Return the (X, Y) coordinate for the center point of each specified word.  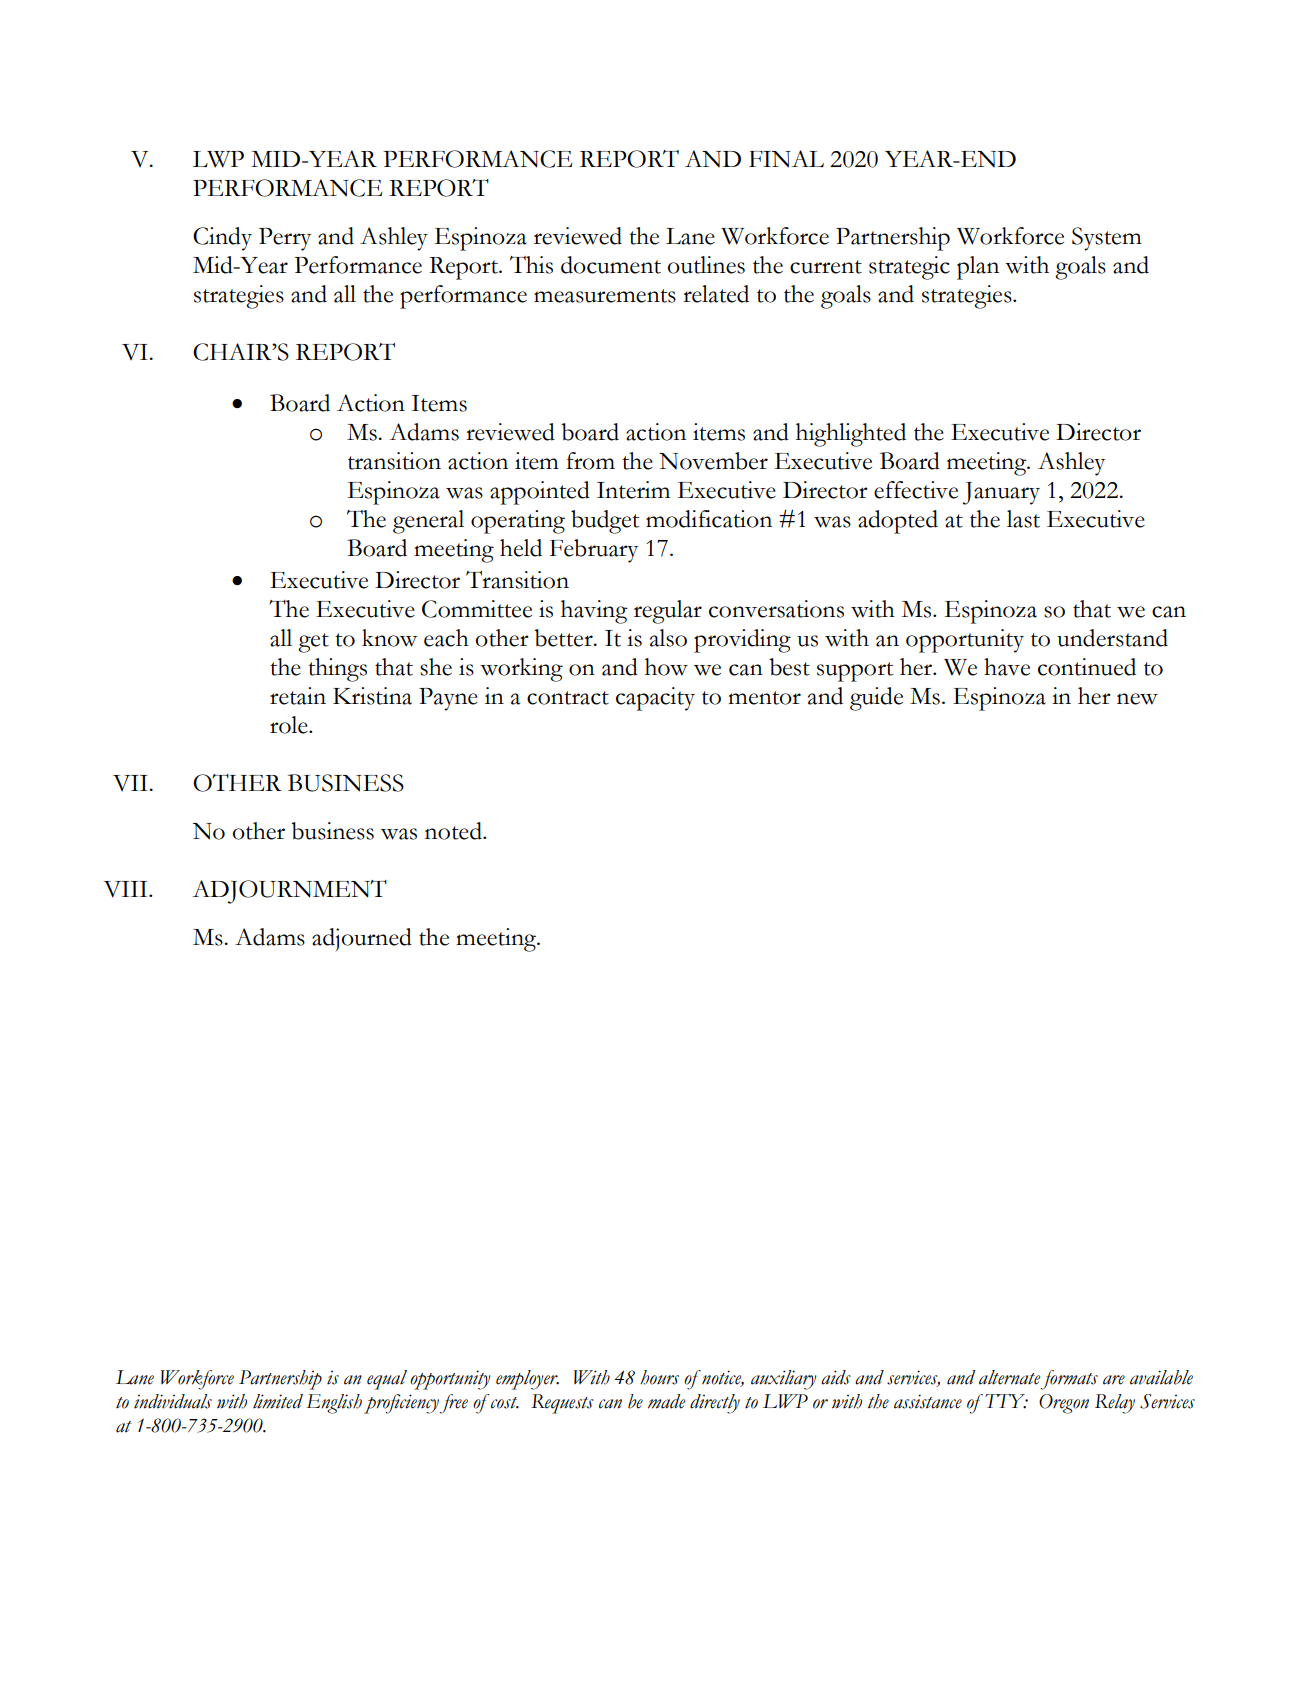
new (1137, 699)
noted (454, 831)
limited (278, 1401)
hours (659, 1377)
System (1107, 239)
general (428, 522)
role (290, 725)
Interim (633, 490)
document (611, 265)
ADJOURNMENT (289, 892)
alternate (1009, 1377)
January (1001, 493)
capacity (655, 699)
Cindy (222, 239)
